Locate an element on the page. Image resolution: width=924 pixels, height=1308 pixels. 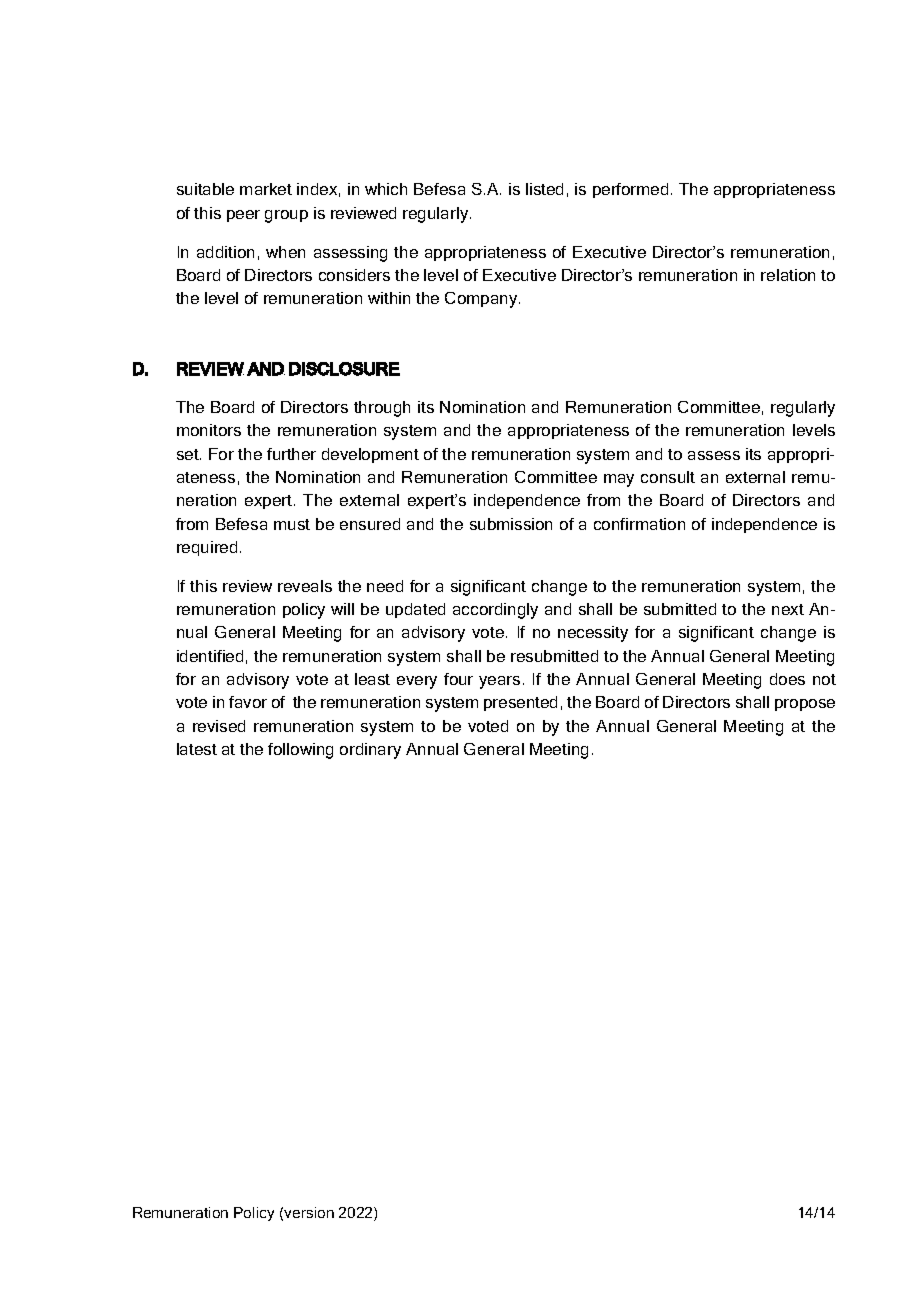
Company is located at coordinates (482, 300).
